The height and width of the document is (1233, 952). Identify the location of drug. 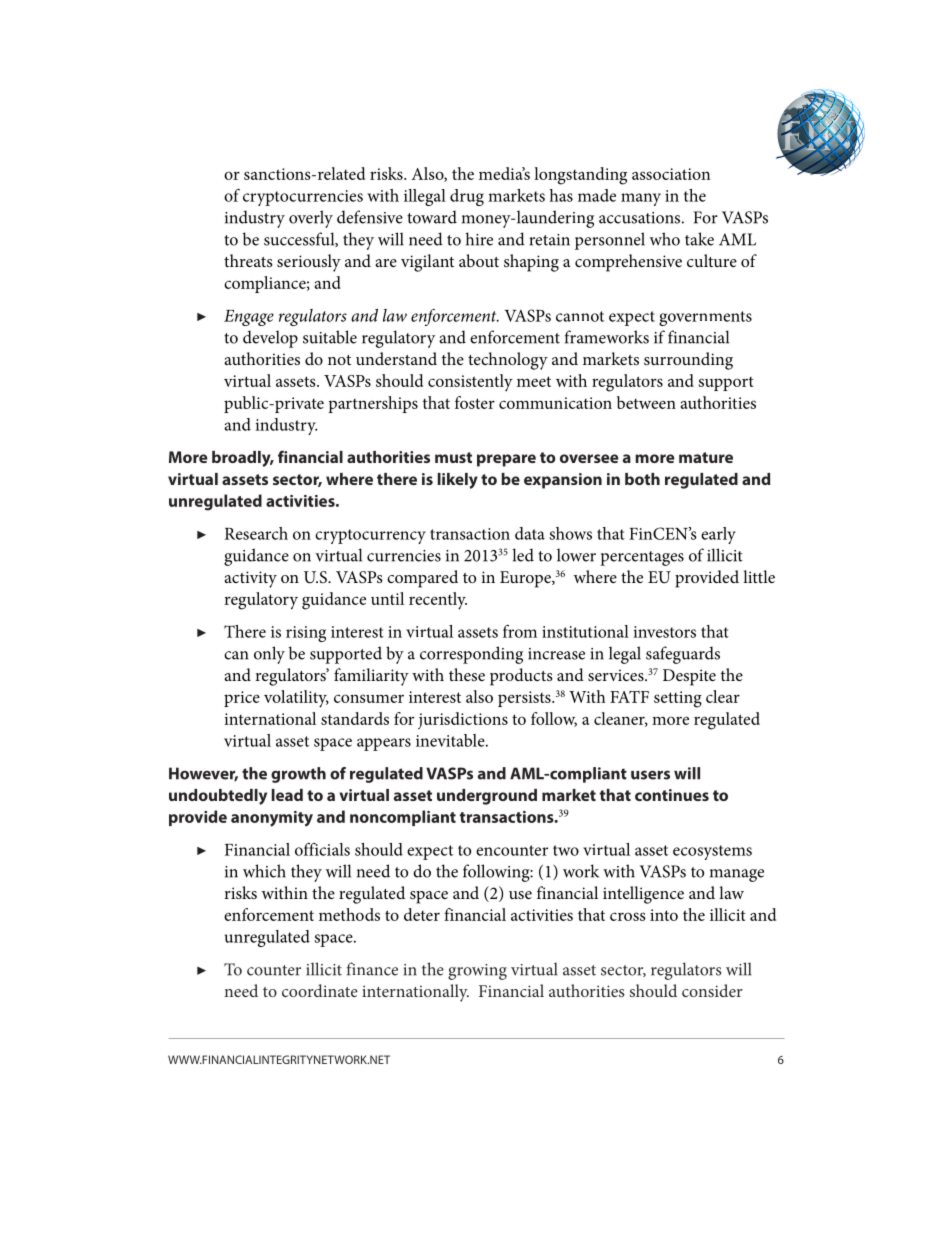
(467, 197).
